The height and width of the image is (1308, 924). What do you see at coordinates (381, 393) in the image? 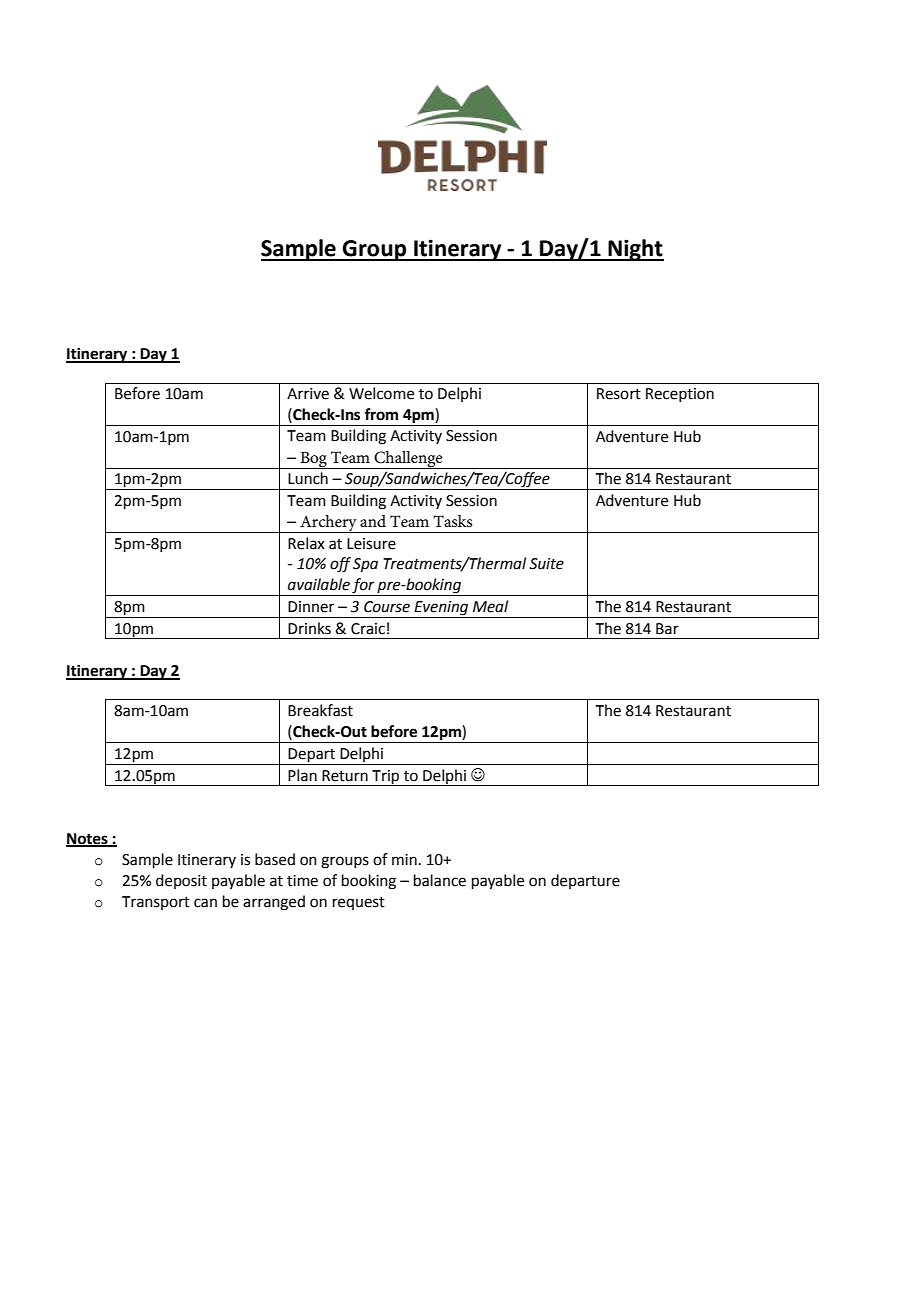
I see `Welcome` at bounding box center [381, 393].
